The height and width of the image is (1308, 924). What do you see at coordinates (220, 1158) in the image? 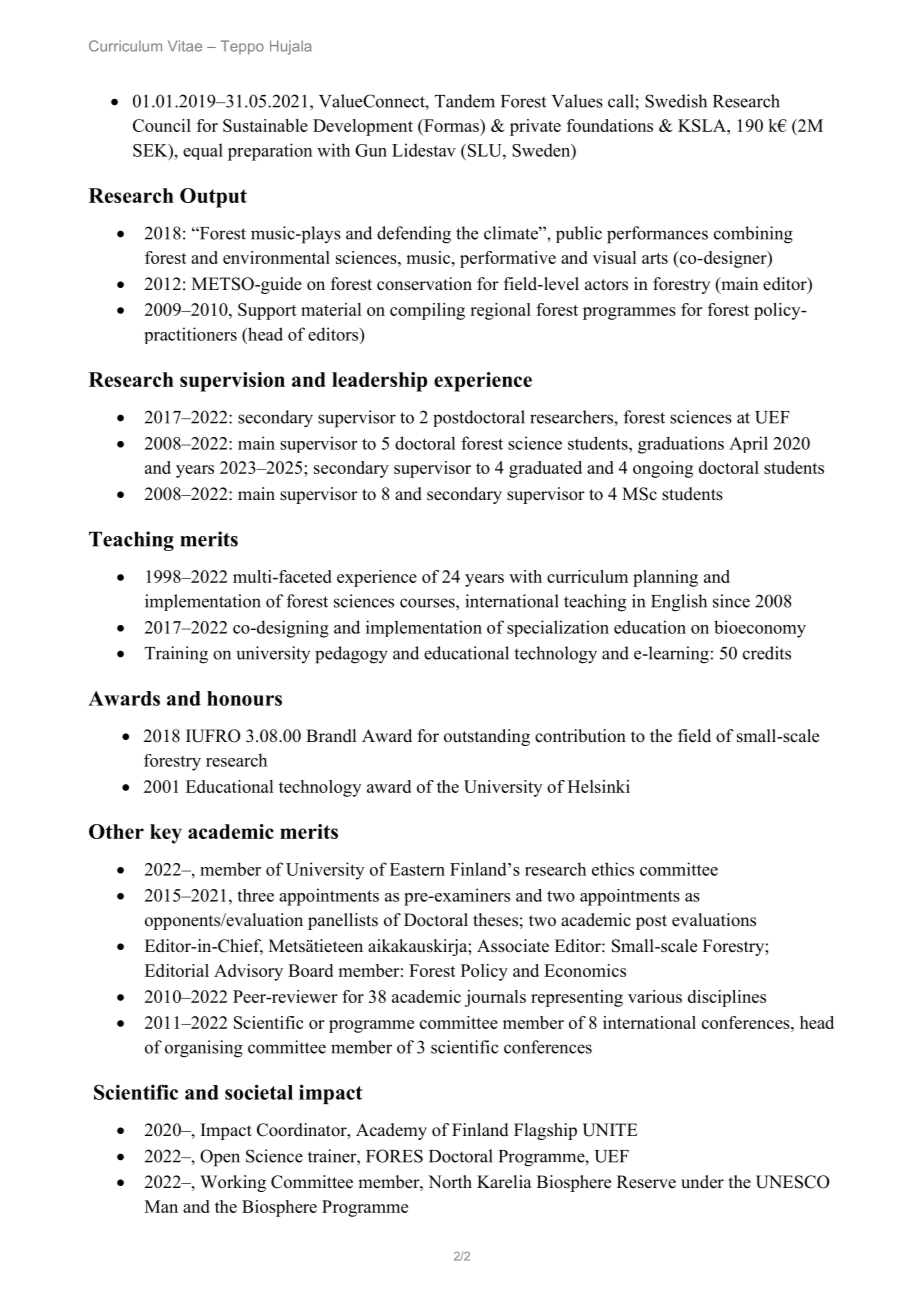
I see `Open` at bounding box center [220, 1158].
